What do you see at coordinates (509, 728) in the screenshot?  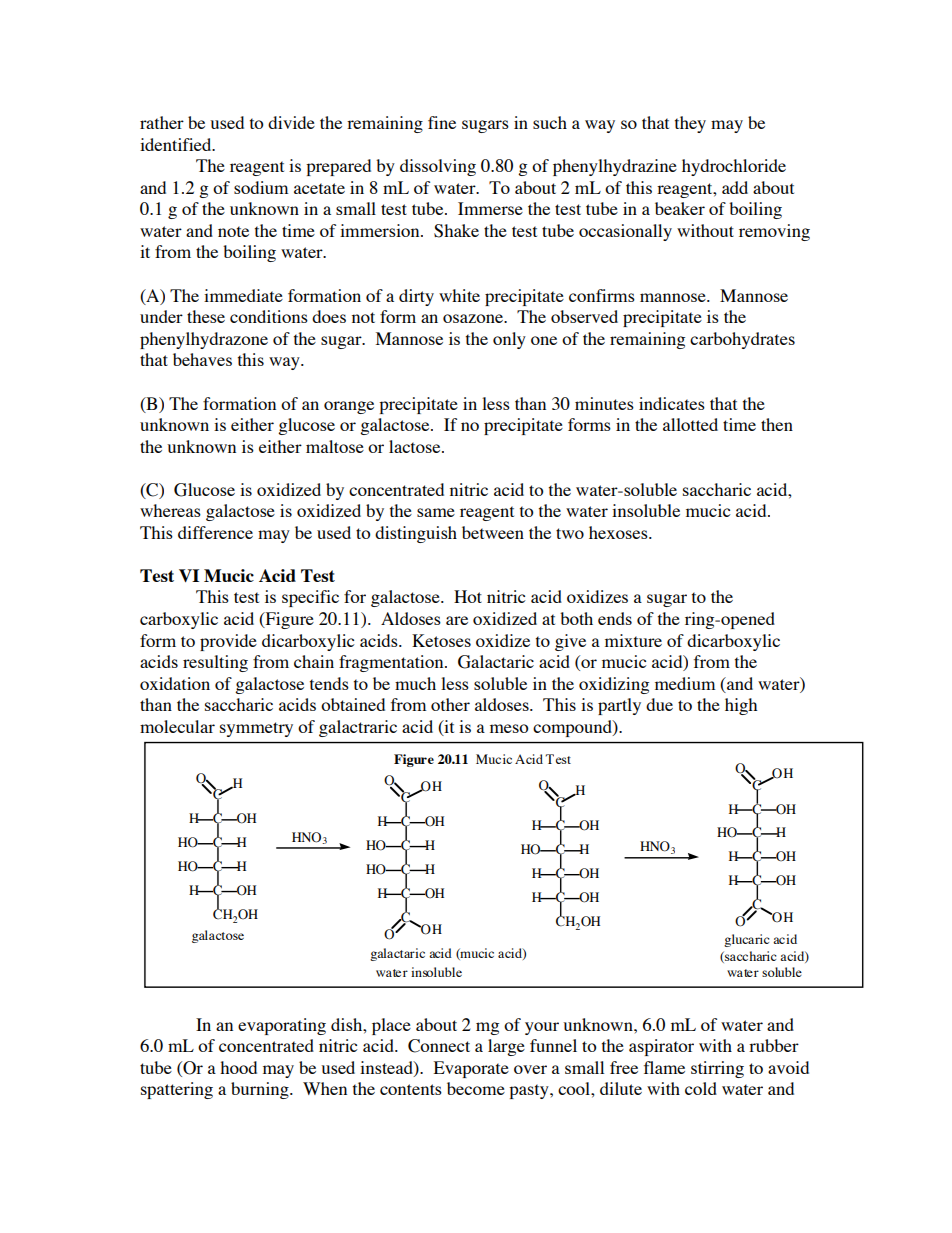 I see `meso` at bounding box center [509, 728].
